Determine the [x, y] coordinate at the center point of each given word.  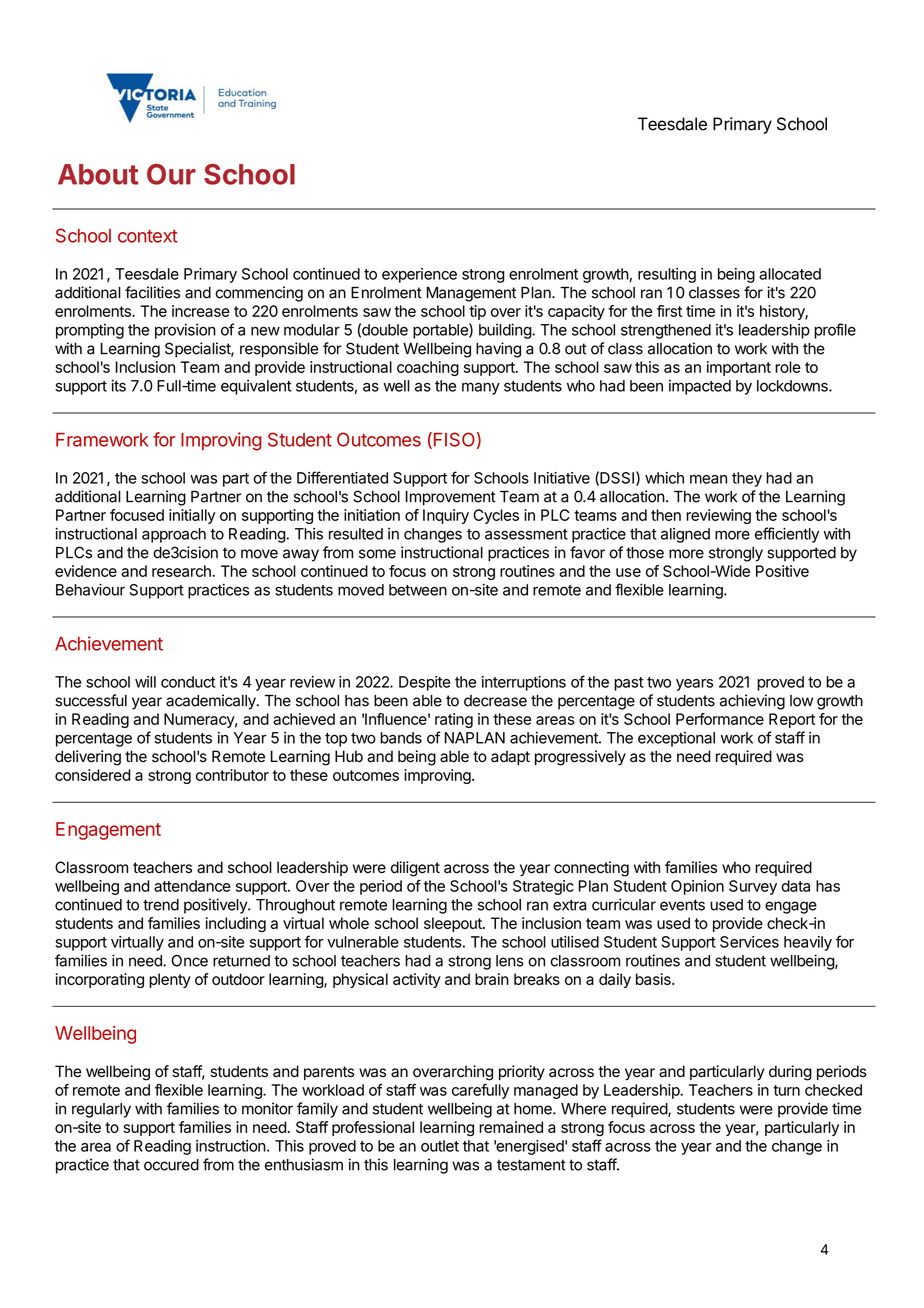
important [739, 368]
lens [510, 961]
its [118, 385]
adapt [510, 757]
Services [749, 942]
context [148, 236]
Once [189, 961]
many [481, 388]
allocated [790, 274]
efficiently [787, 535]
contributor [232, 775]
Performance [720, 719]
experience [419, 275]
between [418, 590]
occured [171, 1165]
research [182, 571]
